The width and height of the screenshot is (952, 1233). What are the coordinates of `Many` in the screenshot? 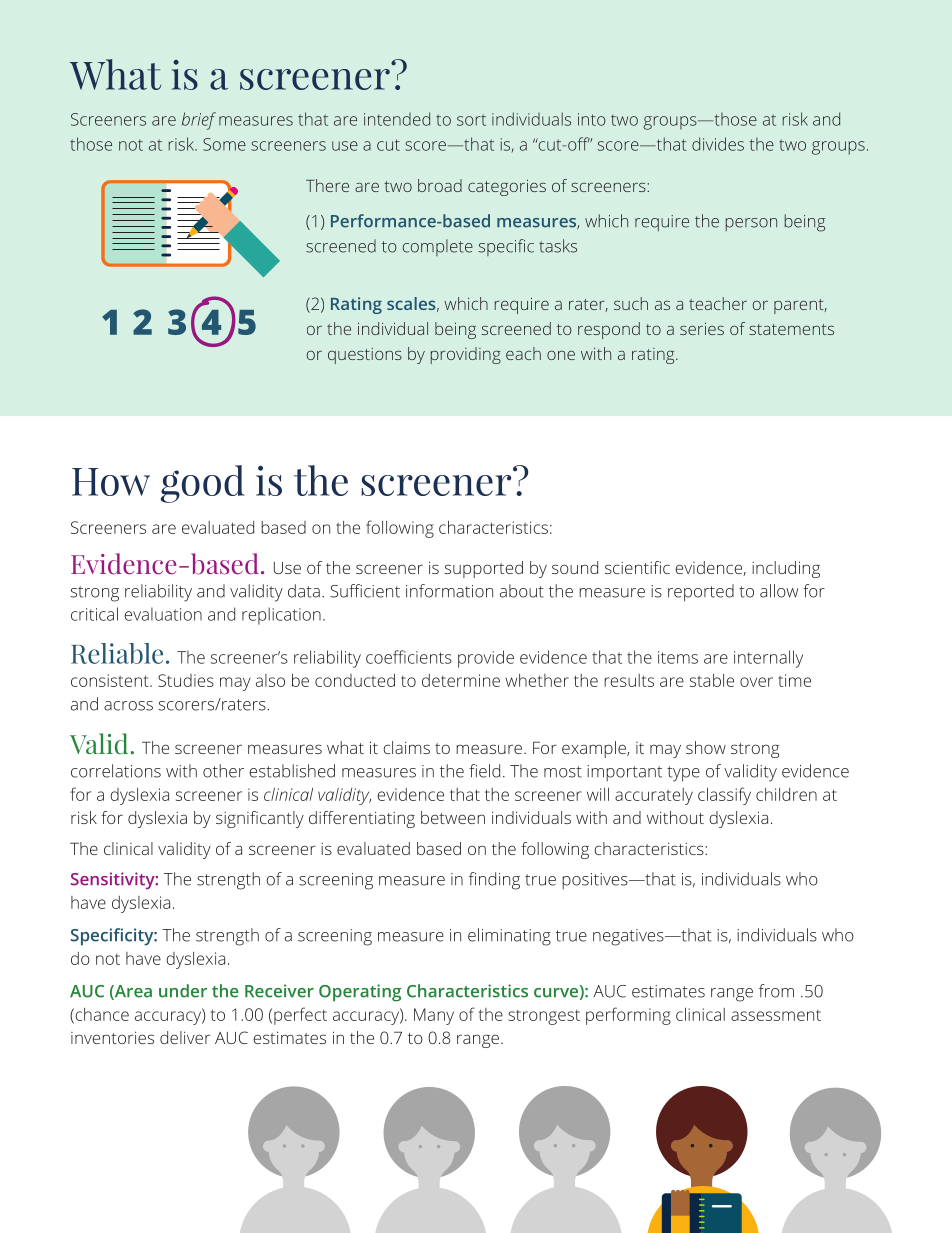 It's located at (434, 1016).
